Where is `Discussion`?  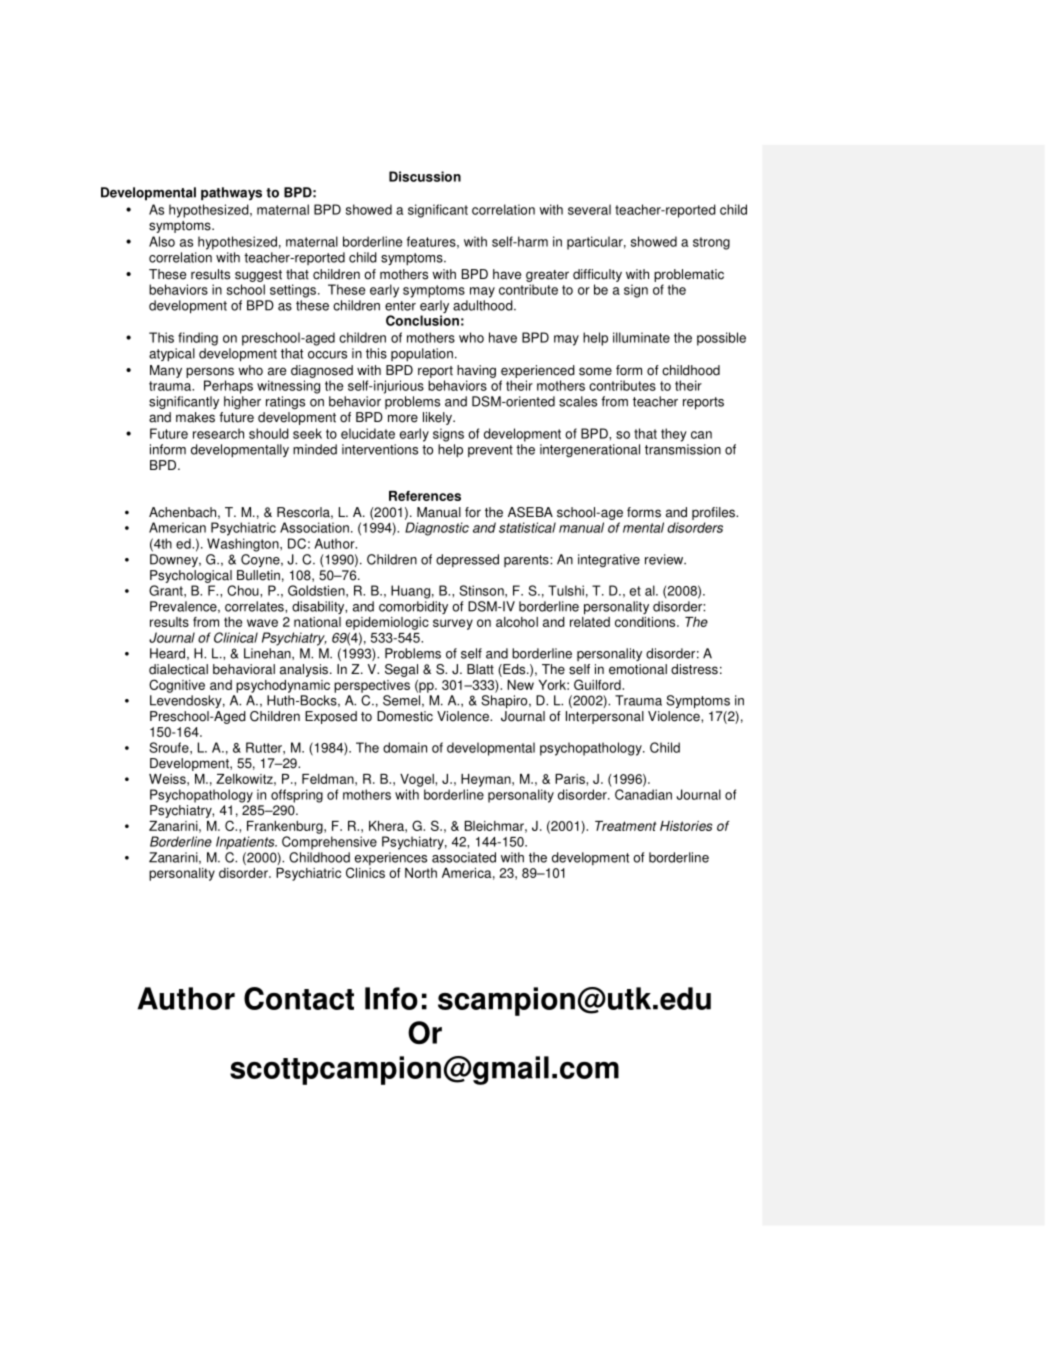
Discussion is located at coordinates (425, 176).
